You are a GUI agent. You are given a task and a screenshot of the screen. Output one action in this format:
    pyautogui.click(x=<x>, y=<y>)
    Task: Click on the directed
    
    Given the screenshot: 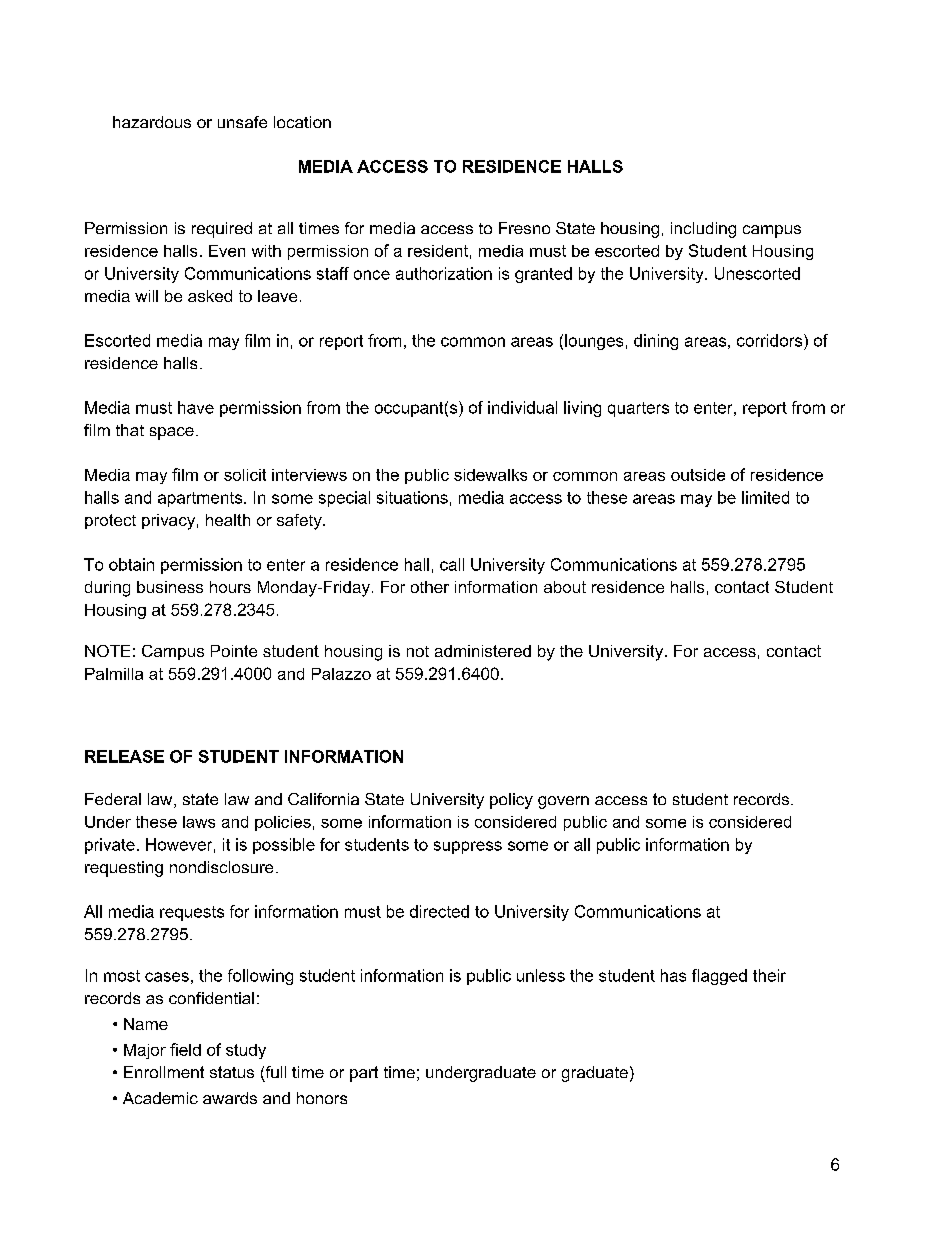 What is the action you would take?
    pyautogui.click(x=439, y=911)
